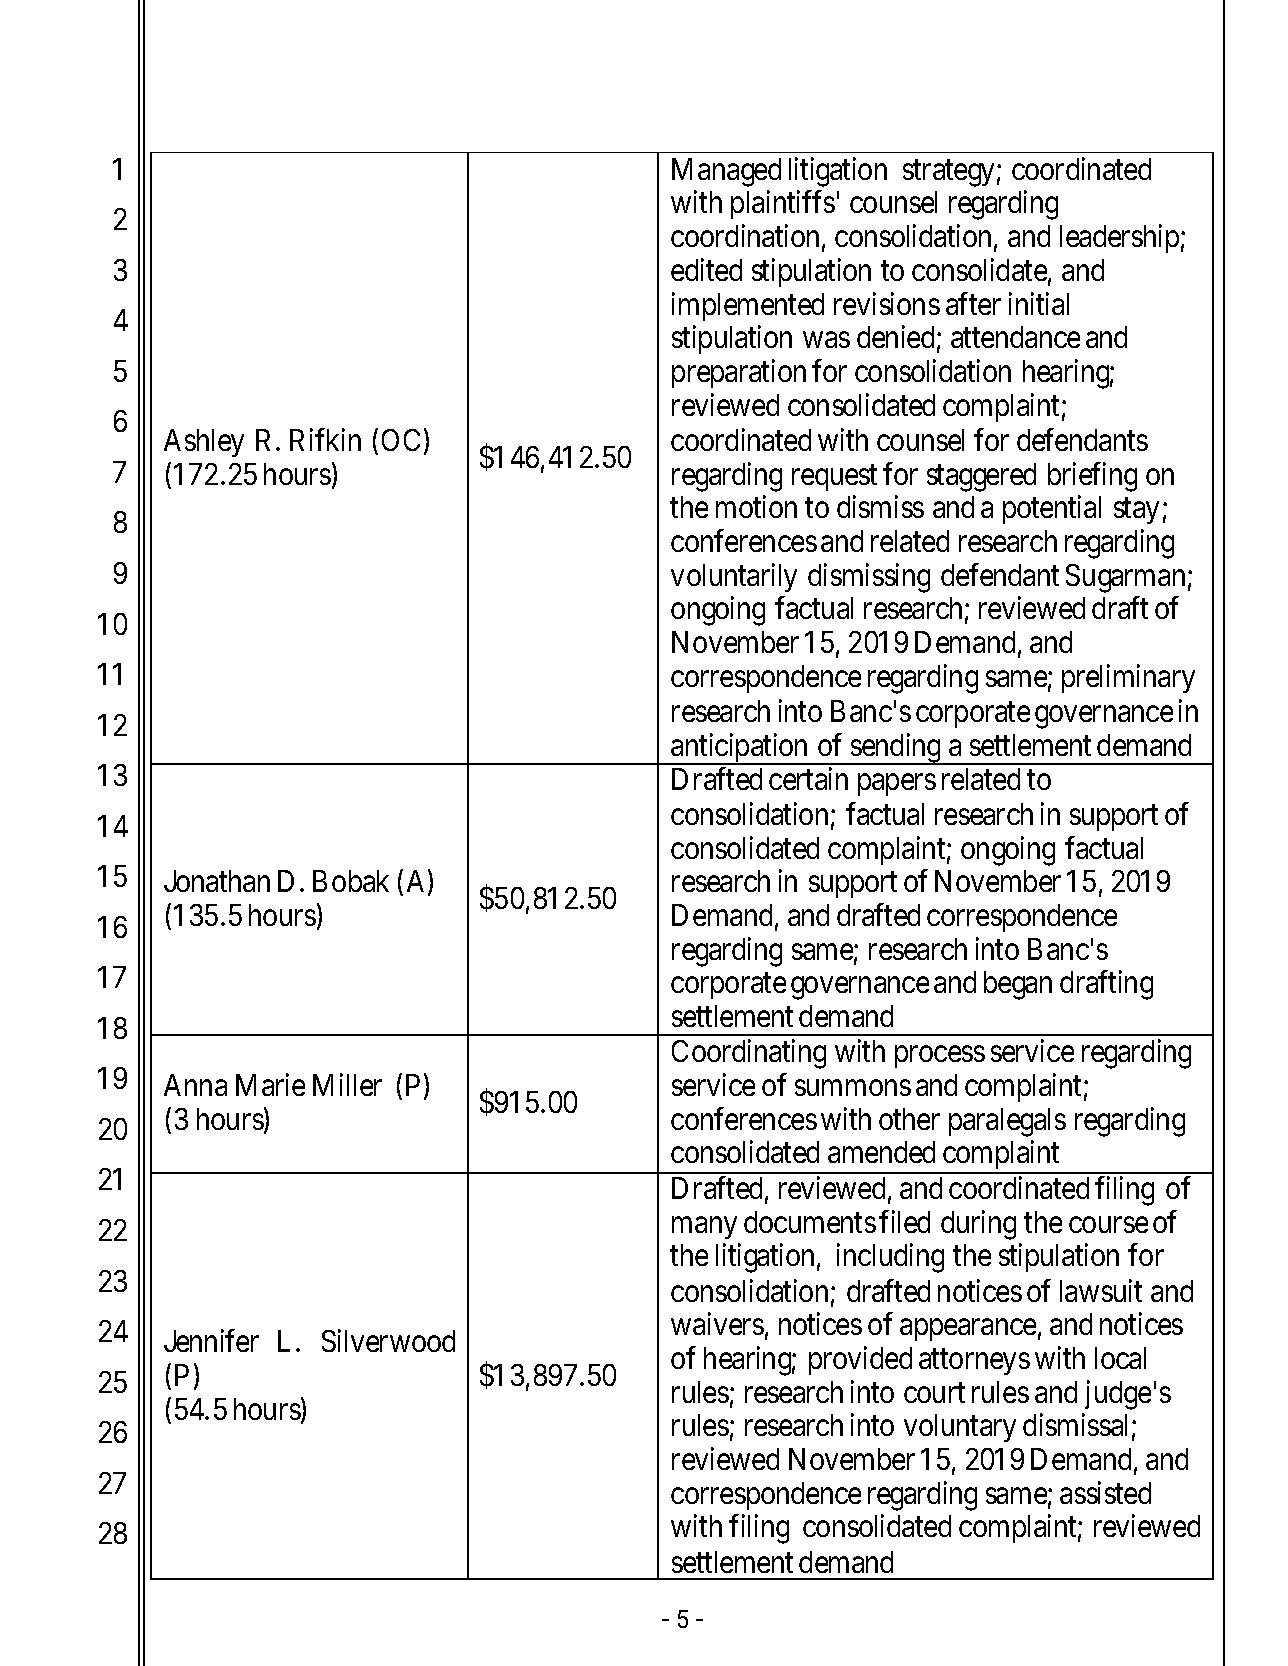 The height and width of the page is (1666, 1288). What do you see at coordinates (204, 443) in the page?
I see `Ashley` at bounding box center [204, 443].
